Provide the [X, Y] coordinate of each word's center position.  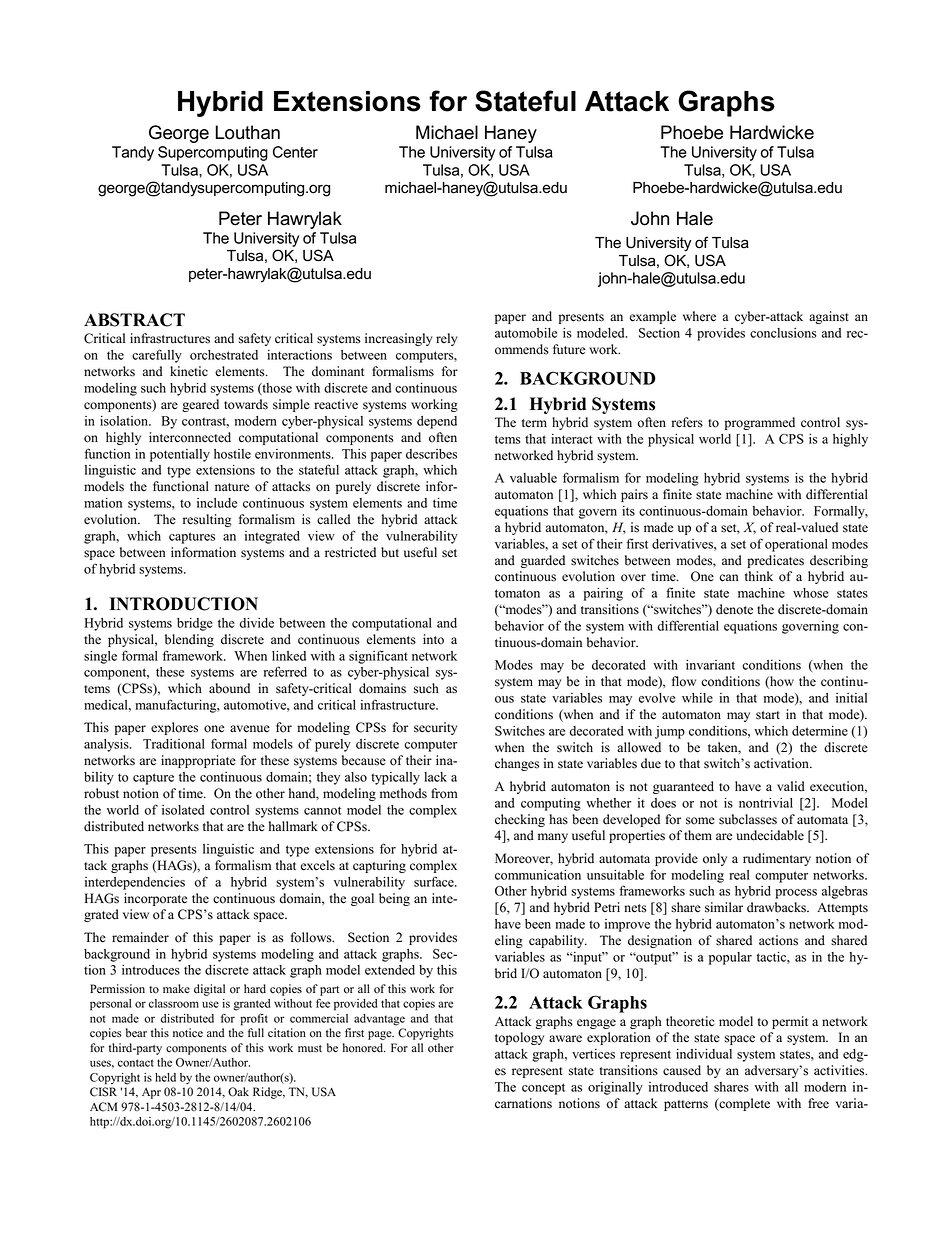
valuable [533, 478]
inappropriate [198, 761]
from [444, 793]
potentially [180, 455]
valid [791, 786]
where [699, 316]
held [165, 1077]
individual [704, 1054]
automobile [526, 333]
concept [543, 1089]
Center [295, 152]
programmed [760, 423]
